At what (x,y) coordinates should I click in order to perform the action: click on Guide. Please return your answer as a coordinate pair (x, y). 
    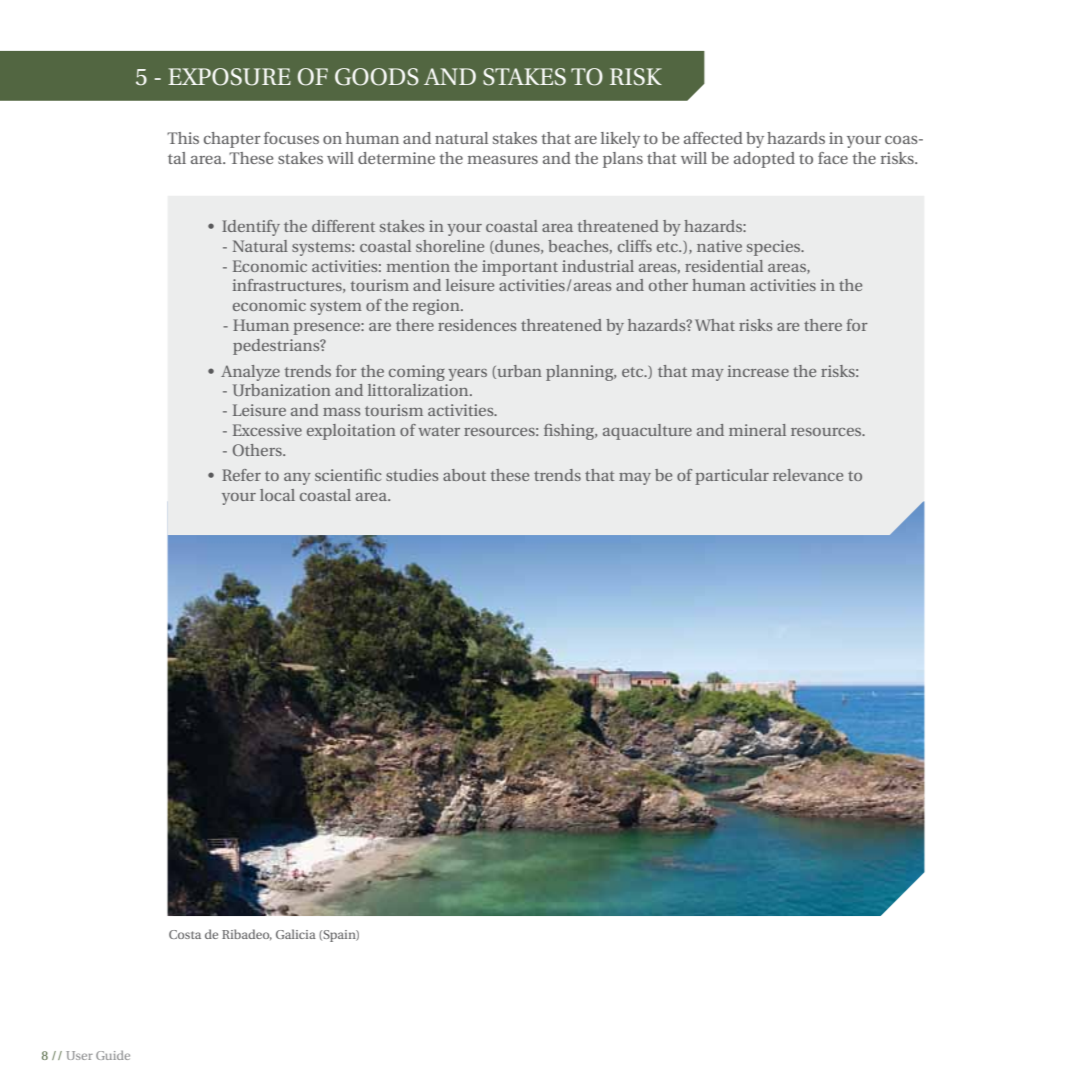
    Looking at the image, I should click on (113, 1055).
